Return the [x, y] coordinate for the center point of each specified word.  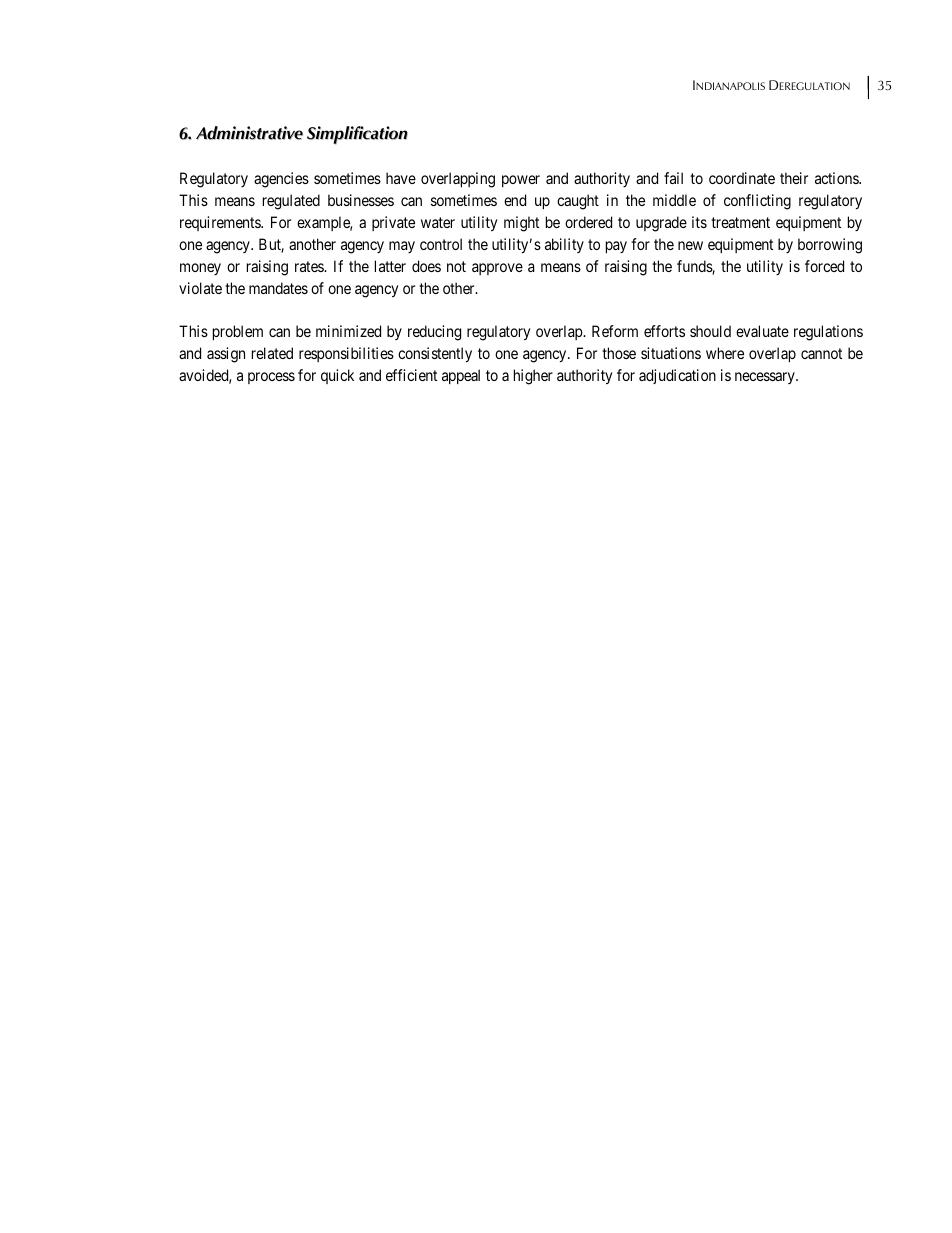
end [515, 200]
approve [497, 269]
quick [337, 376]
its [699, 222]
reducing [434, 333]
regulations [828, 333]
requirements [221, 223]
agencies [281, 180]
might [521, 224]
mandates [278, 288]
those [619, 353]
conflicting [757, 202]
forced [824, 266]
